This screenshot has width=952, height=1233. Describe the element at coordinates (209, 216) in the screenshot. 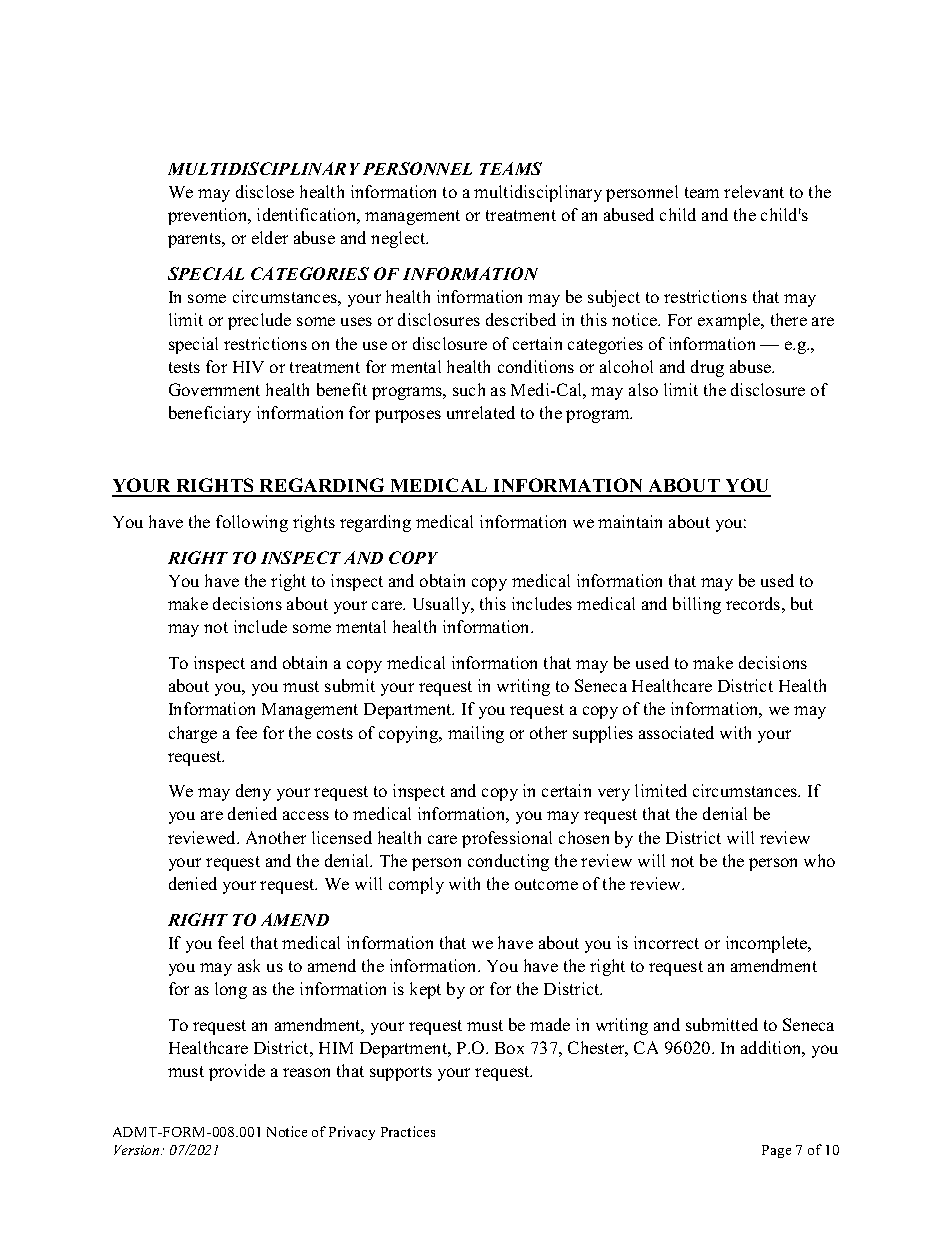

I see `prevention` at that location.
